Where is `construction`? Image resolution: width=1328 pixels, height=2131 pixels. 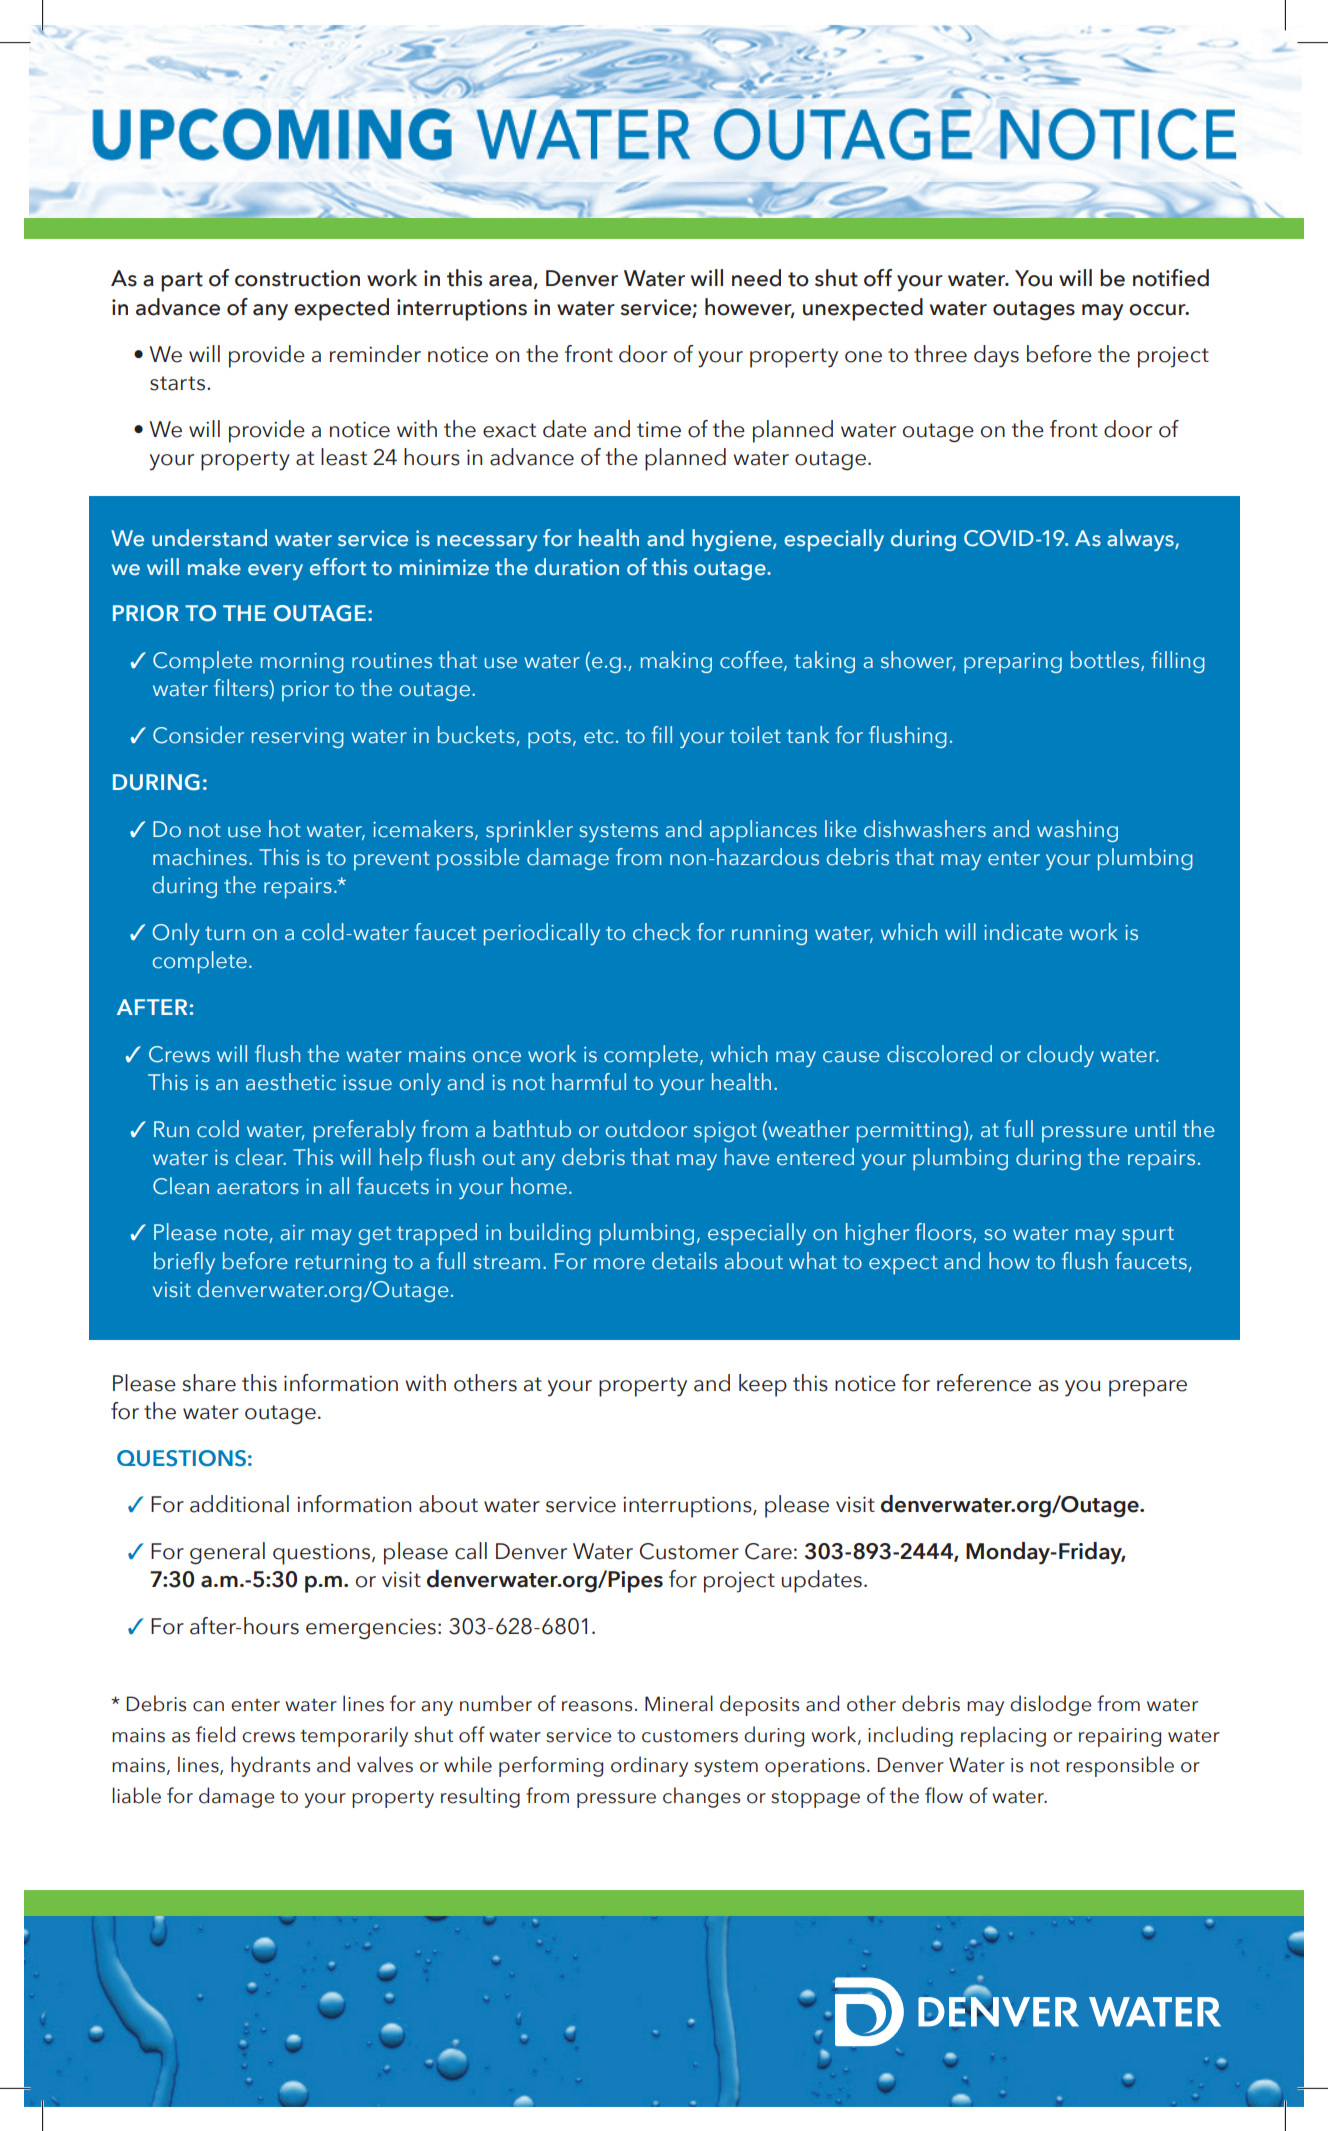 construction is located at coordinates (297, 278).
